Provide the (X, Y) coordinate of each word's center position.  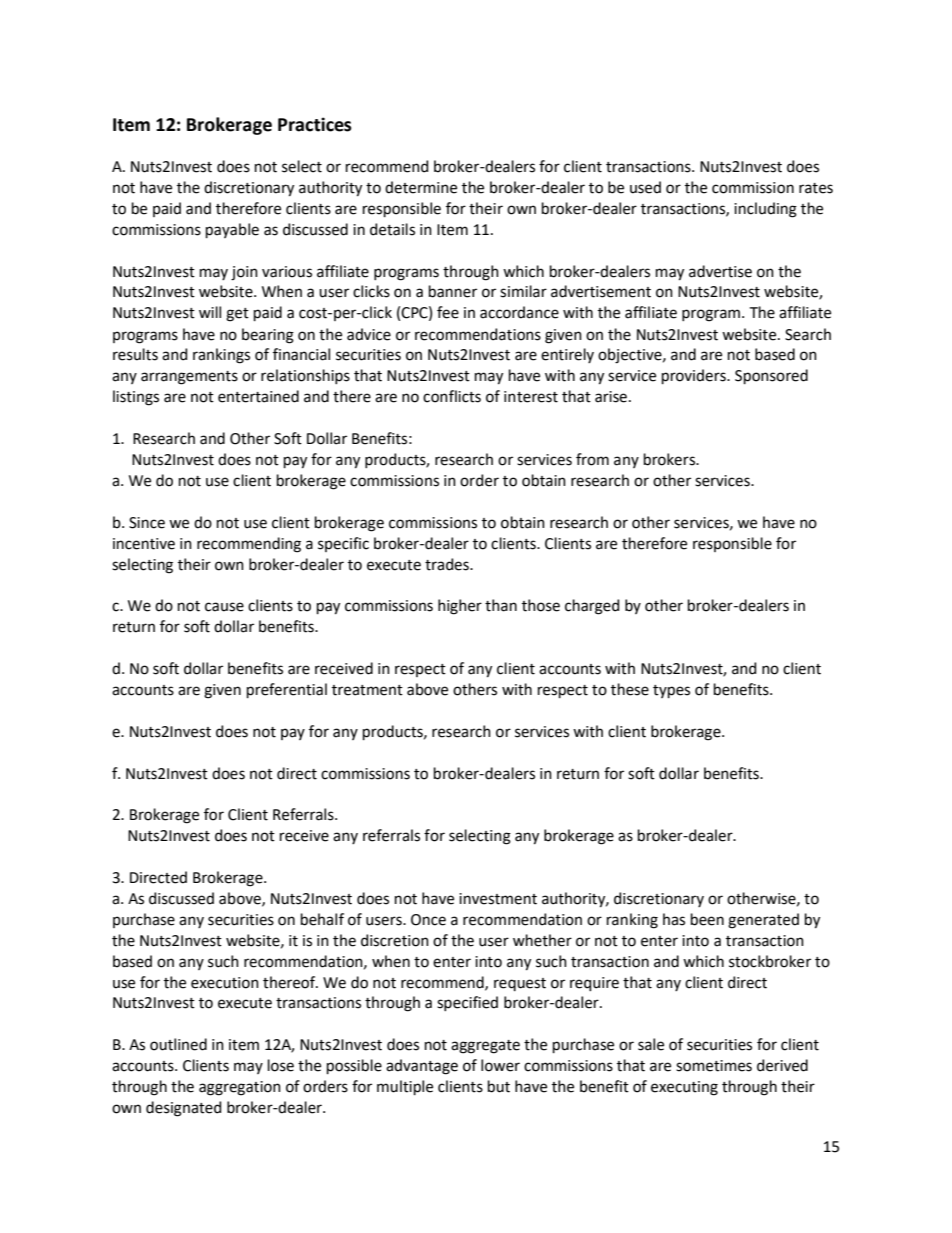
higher (460, 607)
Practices (315, 124)
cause (224, 607)
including (765, 210)
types (671, 691)
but (499, 1086)
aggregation (240, 1088)
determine (421, 187)
